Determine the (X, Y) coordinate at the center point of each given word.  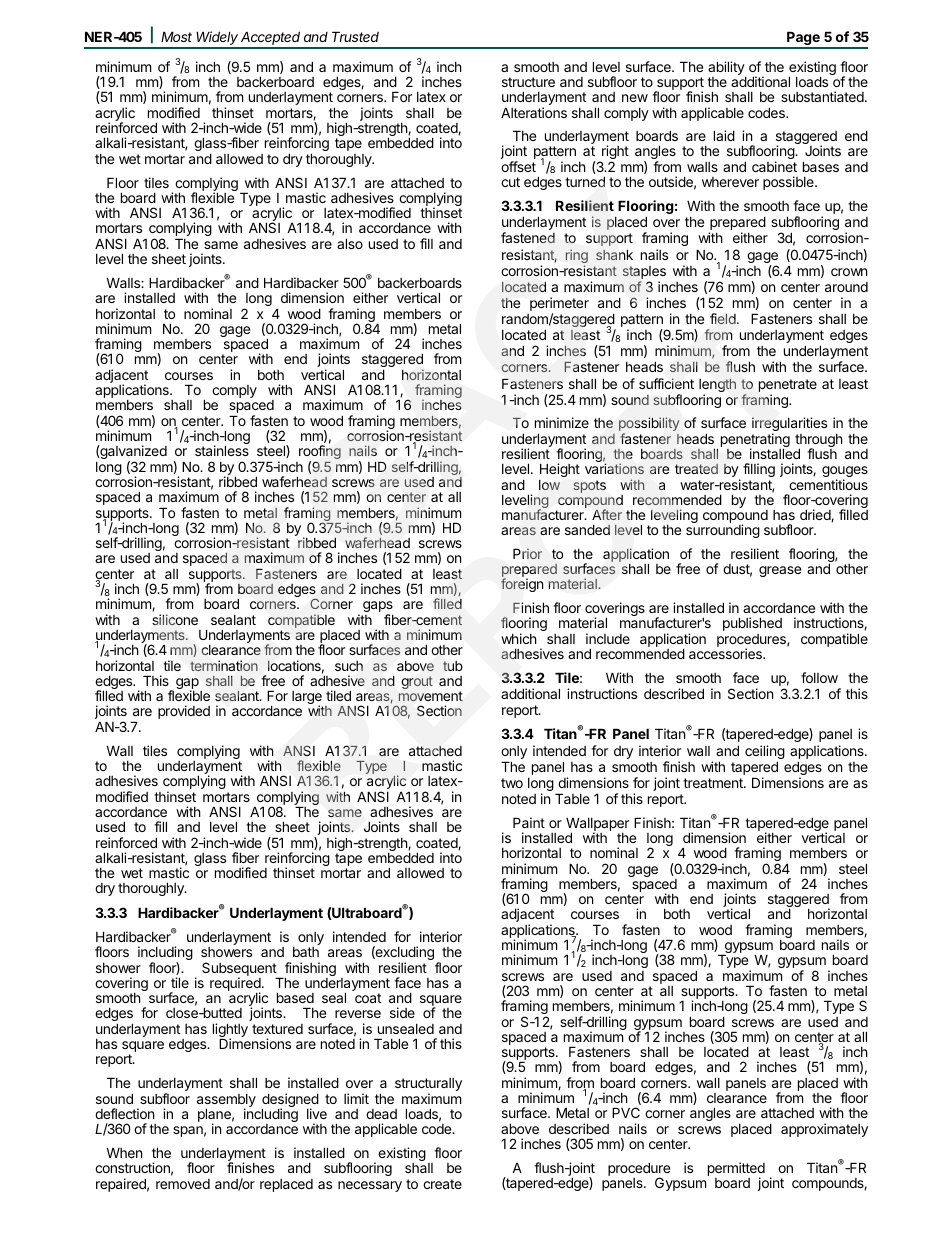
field (724, 318)
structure (528, 82)
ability (727, 69)
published (752, 624)
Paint (529, 822)
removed (183, 1184)
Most (176, 36)
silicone (175, 619)
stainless (222, 450)
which (519, 638)
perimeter (559, 305)
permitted (736, 1170)
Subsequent (240, 970)
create (442, 1184)
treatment (714, 783)
